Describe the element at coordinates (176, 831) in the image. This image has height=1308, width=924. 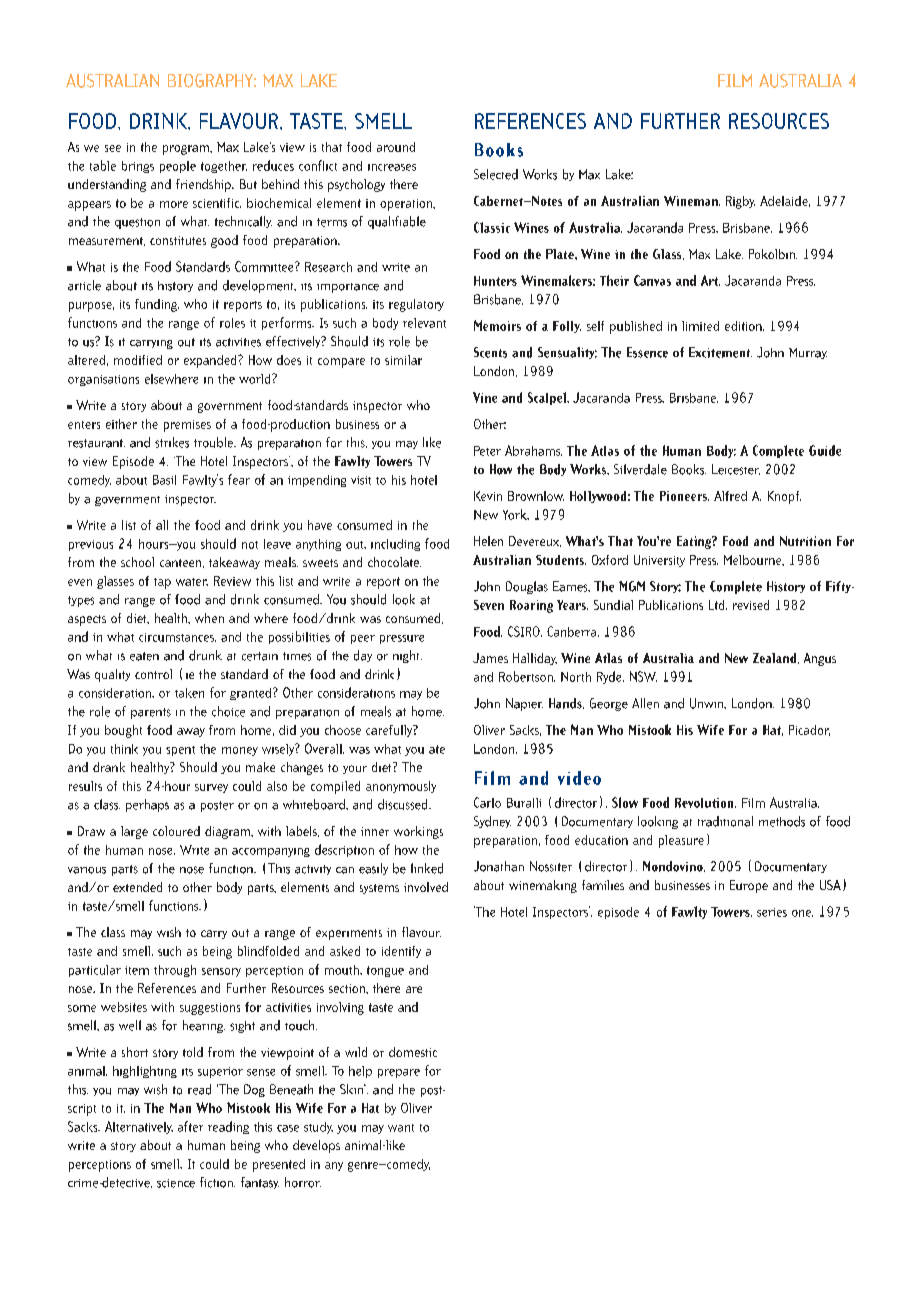
I see `coloured` at that location.
